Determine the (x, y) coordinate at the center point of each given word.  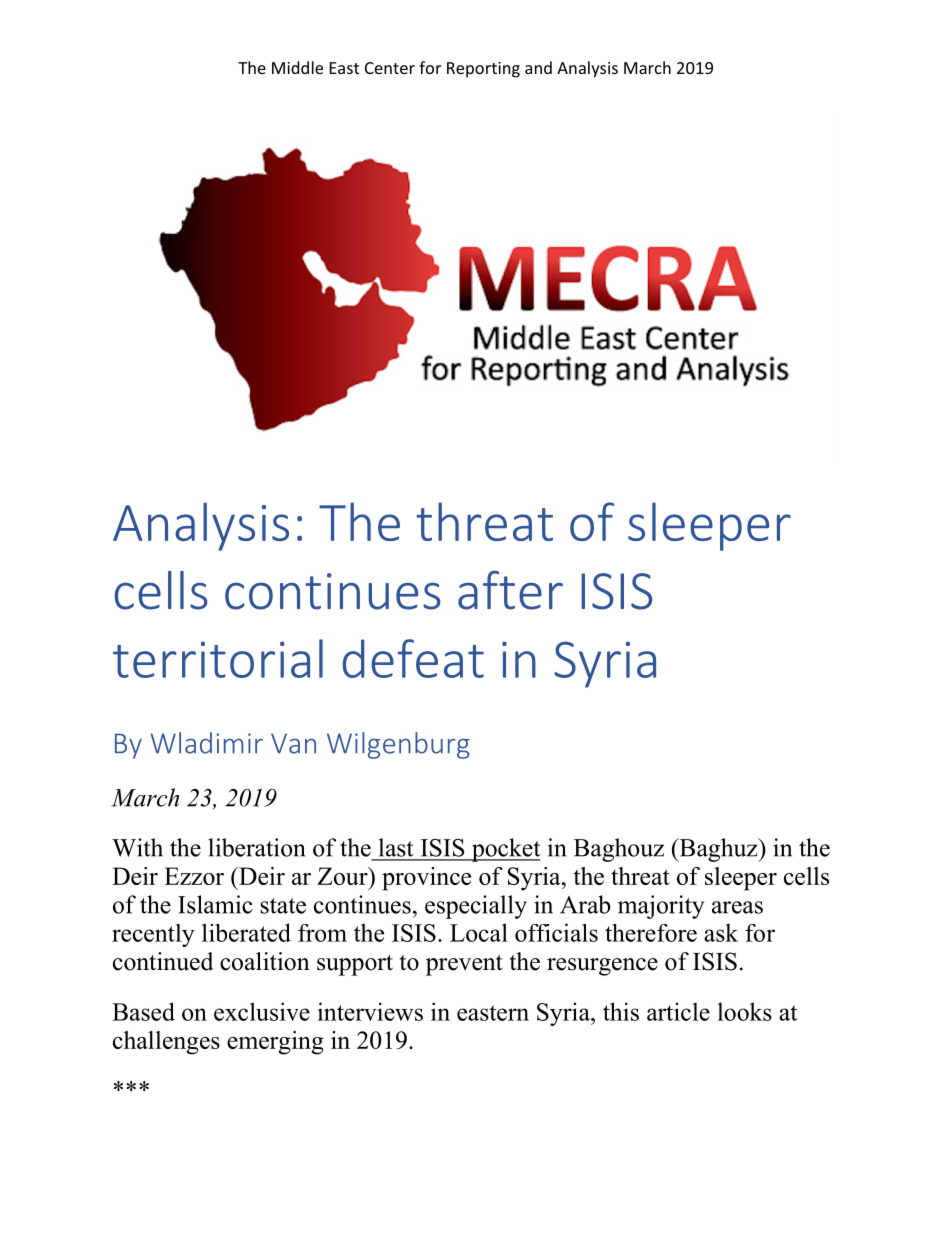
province (426, 879)
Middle (297, 67)
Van (293, 743)
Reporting (483, 70)
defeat (413, 658)
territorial (218, 658)
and (538, 67)
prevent (464, 965)
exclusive (262, 1011)
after (510, 590)
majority (661, 907)
